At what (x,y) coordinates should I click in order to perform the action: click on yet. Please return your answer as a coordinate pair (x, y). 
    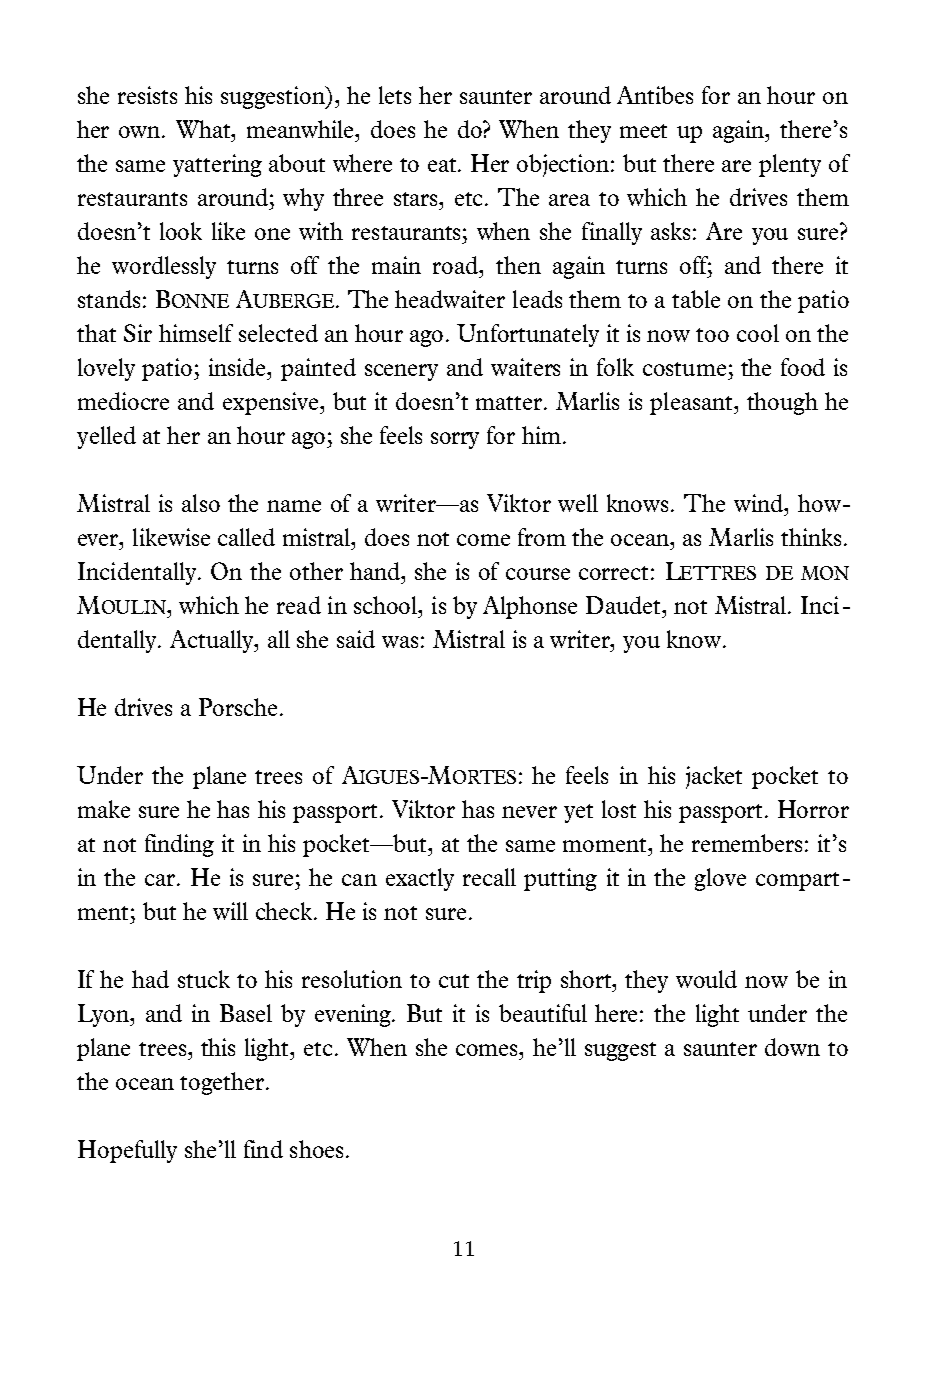
    Looking at the image, I should click on (578, 813).
